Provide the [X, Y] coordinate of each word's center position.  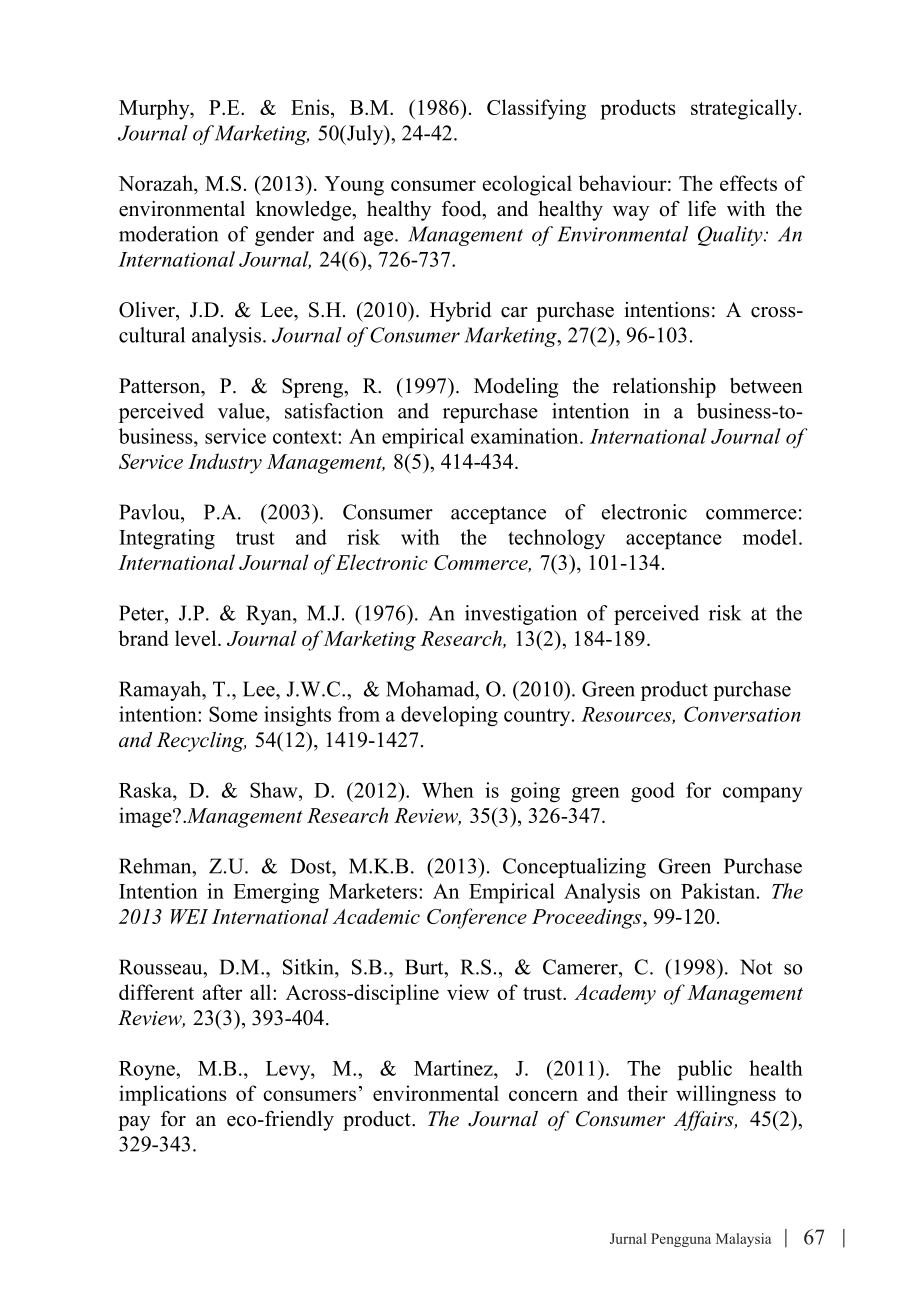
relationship [664, 388]
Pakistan [718, 891]
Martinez [454, 1068]
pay [134, 1123]
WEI [189, 916]
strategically [745, 109]
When [448, 790]
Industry [225, 463]
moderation [168, 234]
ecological [527, 185]
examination [526, 436]
